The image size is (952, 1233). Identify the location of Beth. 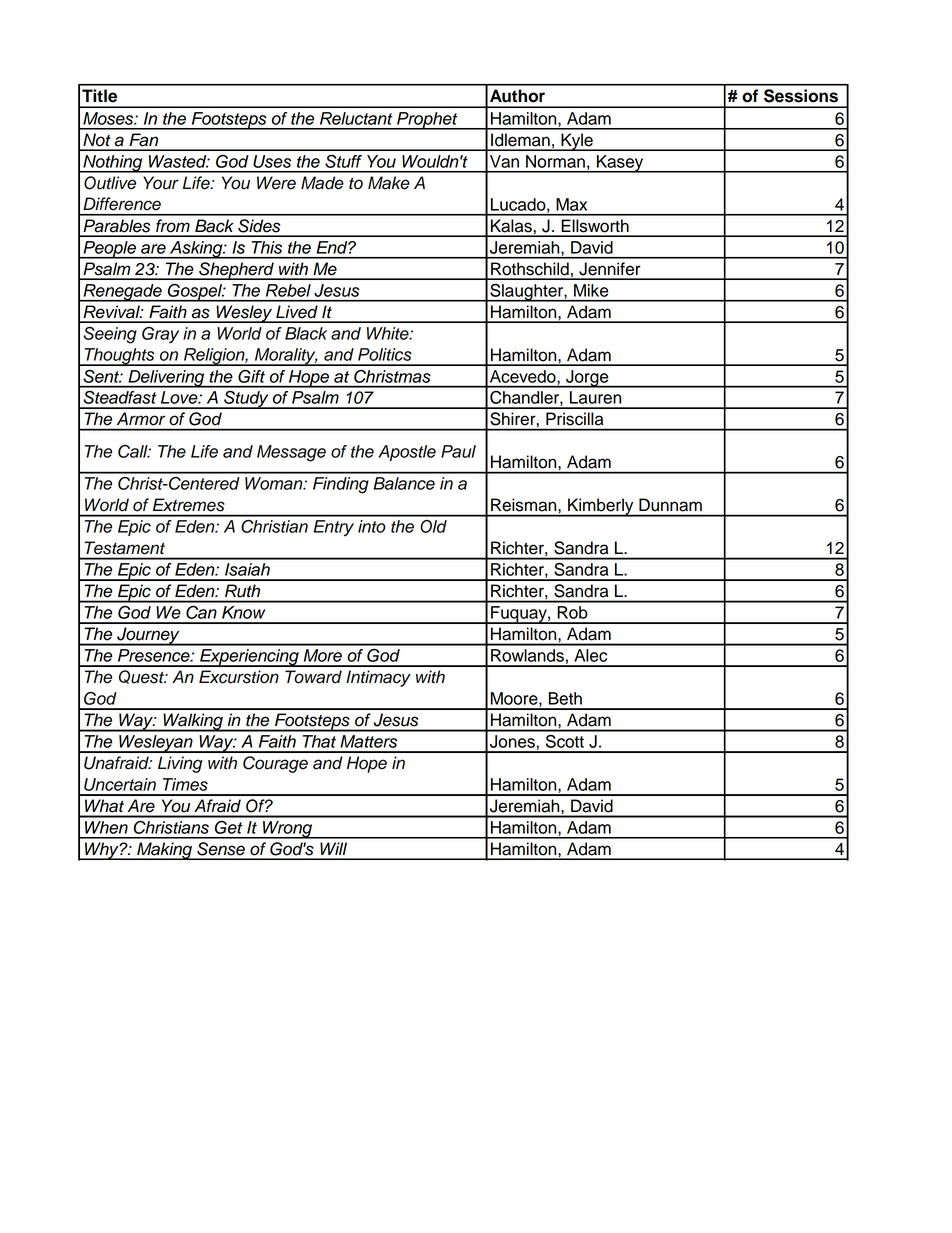
(565, 698).
